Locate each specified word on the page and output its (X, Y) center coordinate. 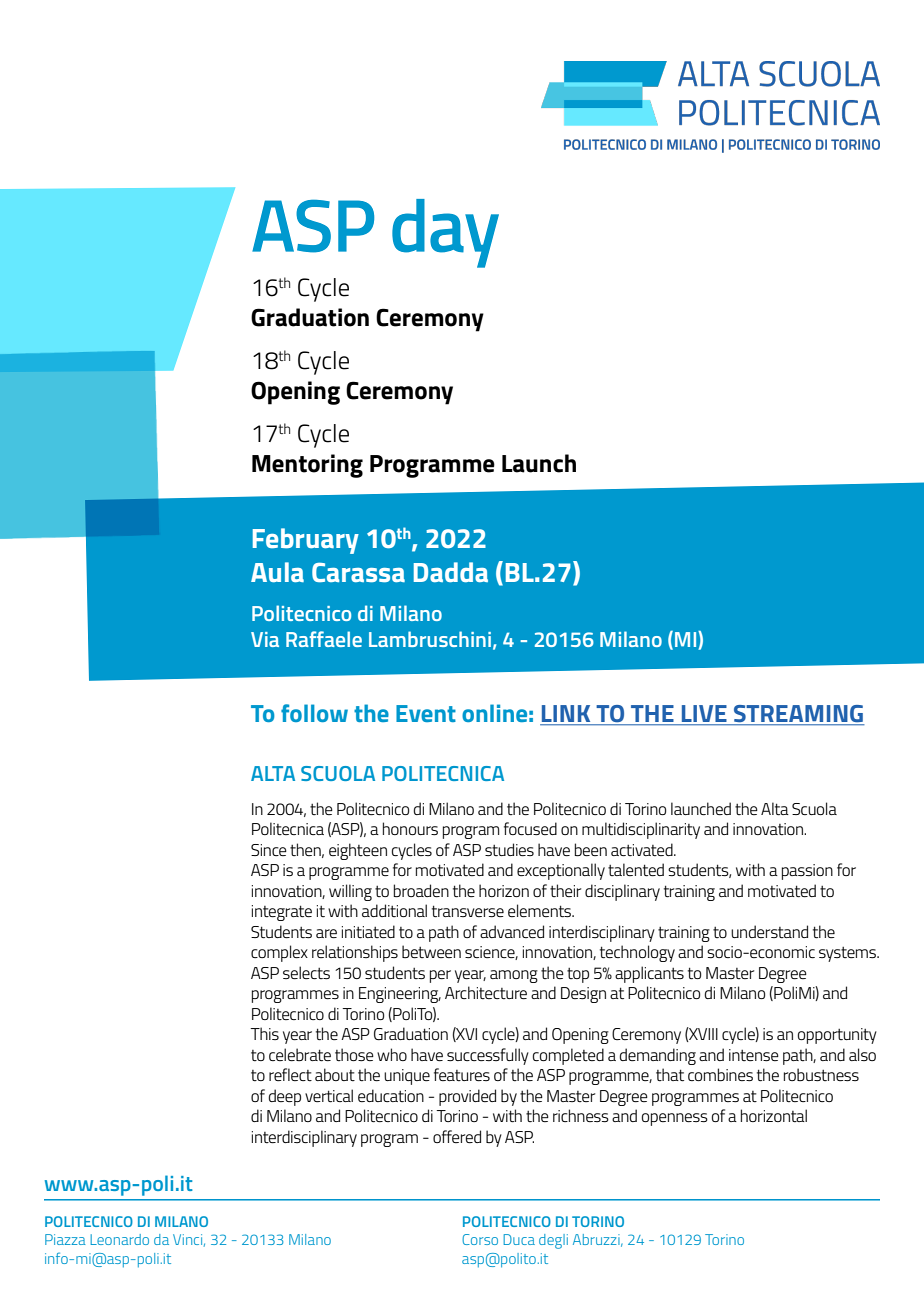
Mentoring (307, 466)
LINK (566, 715)
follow (314, 713)
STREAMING (798, 715)
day (445, 233)
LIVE (704, 715)
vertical (329, 1096)
